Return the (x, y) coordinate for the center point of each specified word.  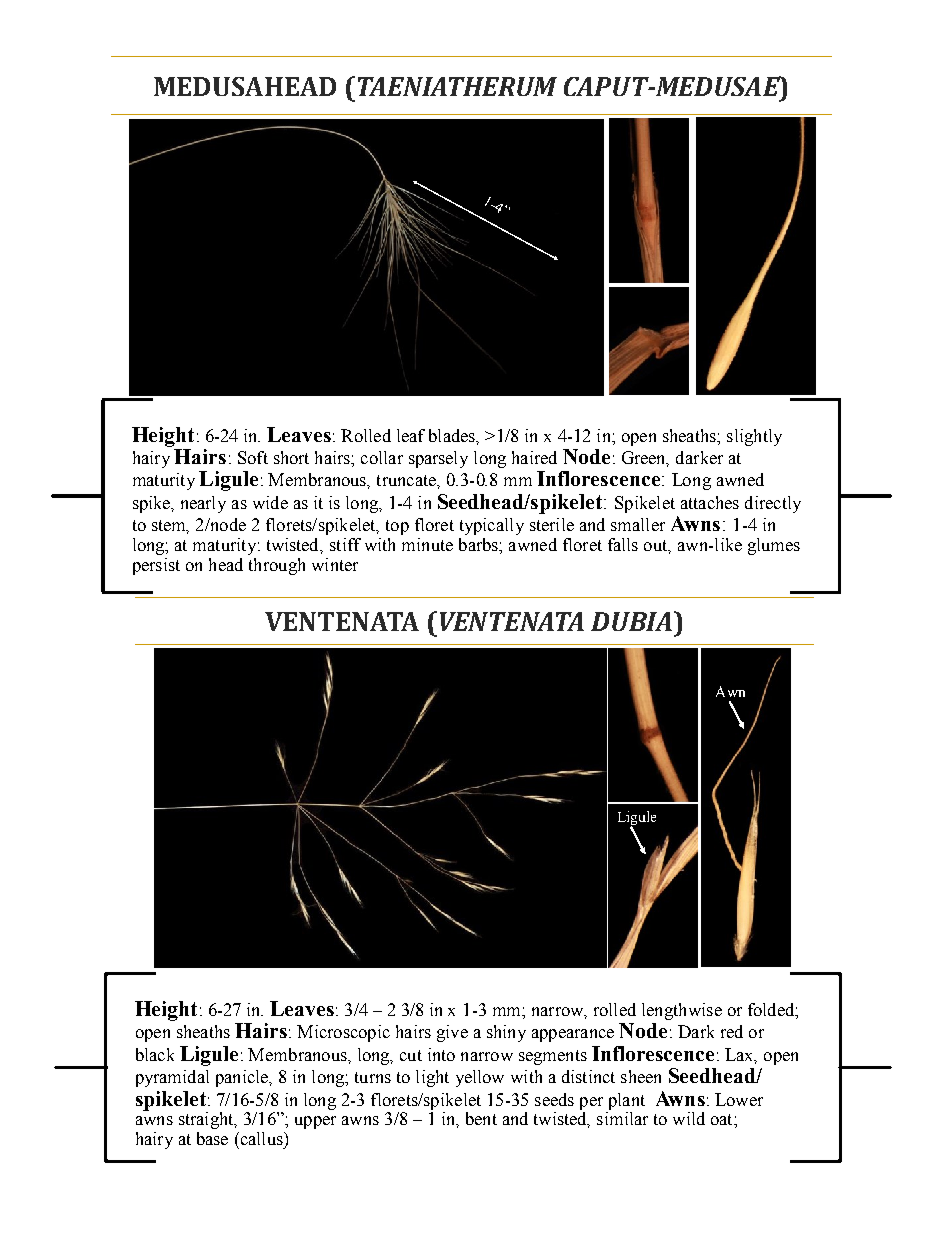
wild (689, 1118)
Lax (740, 1055)
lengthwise (682, 1011)
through (277, 566)
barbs (479, 544)
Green (645, 459)
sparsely (438, 459)
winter (335, 564)
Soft (253, 457)
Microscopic (343, 1033)
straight (207, 1120)
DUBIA (631, 621)
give (452, 1033)
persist (156, 566)
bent (481, 1118)
